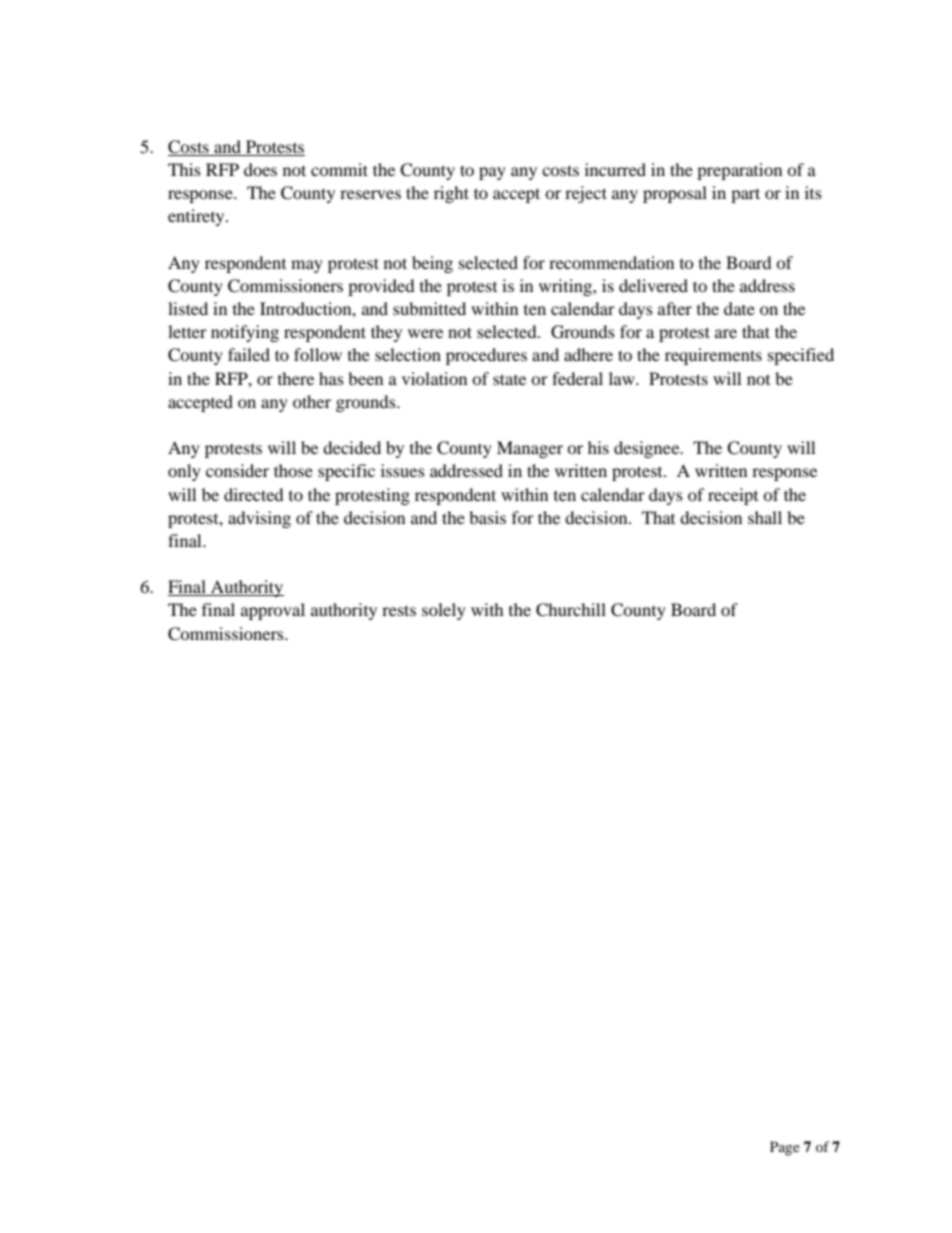 Image resolution: width=952 pixels, height=1233 pixels. Describe the element at coordinates (260, 169) in the screenshot. I see `does` at that location.
